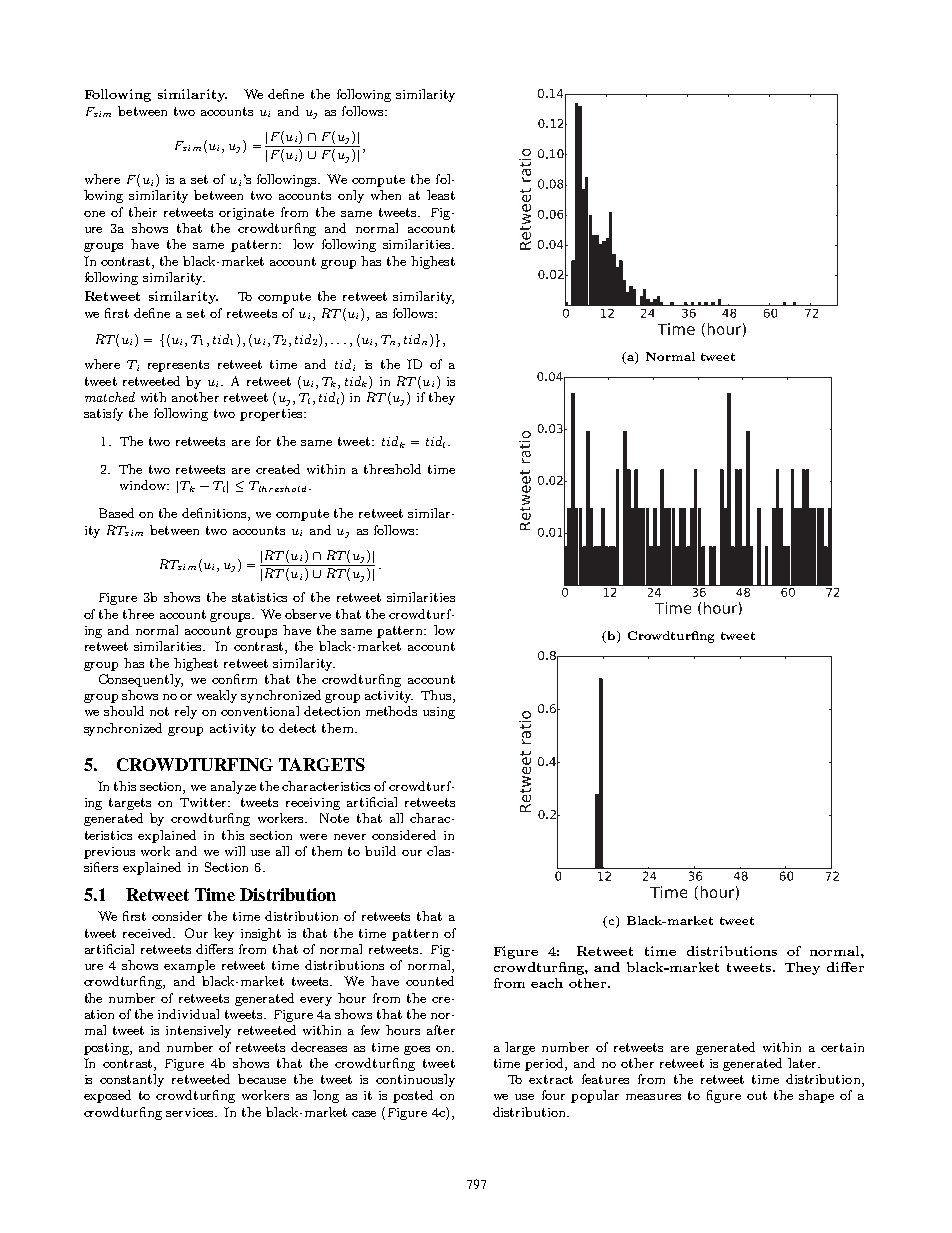 The height and width of the document is (1233, 952). What do you see at coordinates (439, 713) in the document?
I see `using` at bounding box center [439, 713].
